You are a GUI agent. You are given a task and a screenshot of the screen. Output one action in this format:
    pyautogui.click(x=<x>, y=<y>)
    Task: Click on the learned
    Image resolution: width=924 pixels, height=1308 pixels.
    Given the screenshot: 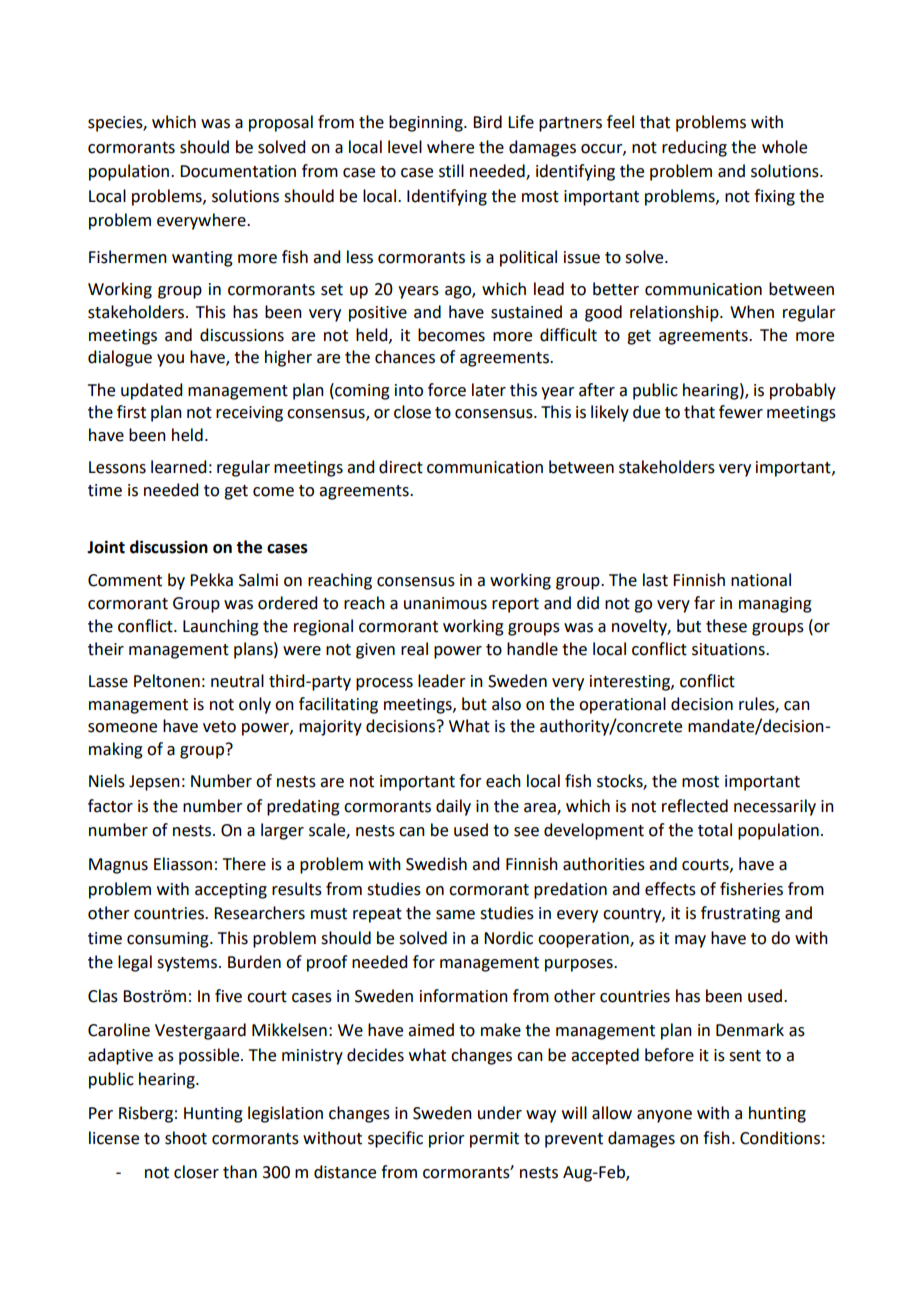 What is the action you would take?
    pyautogui.click(x=178, y=467)
